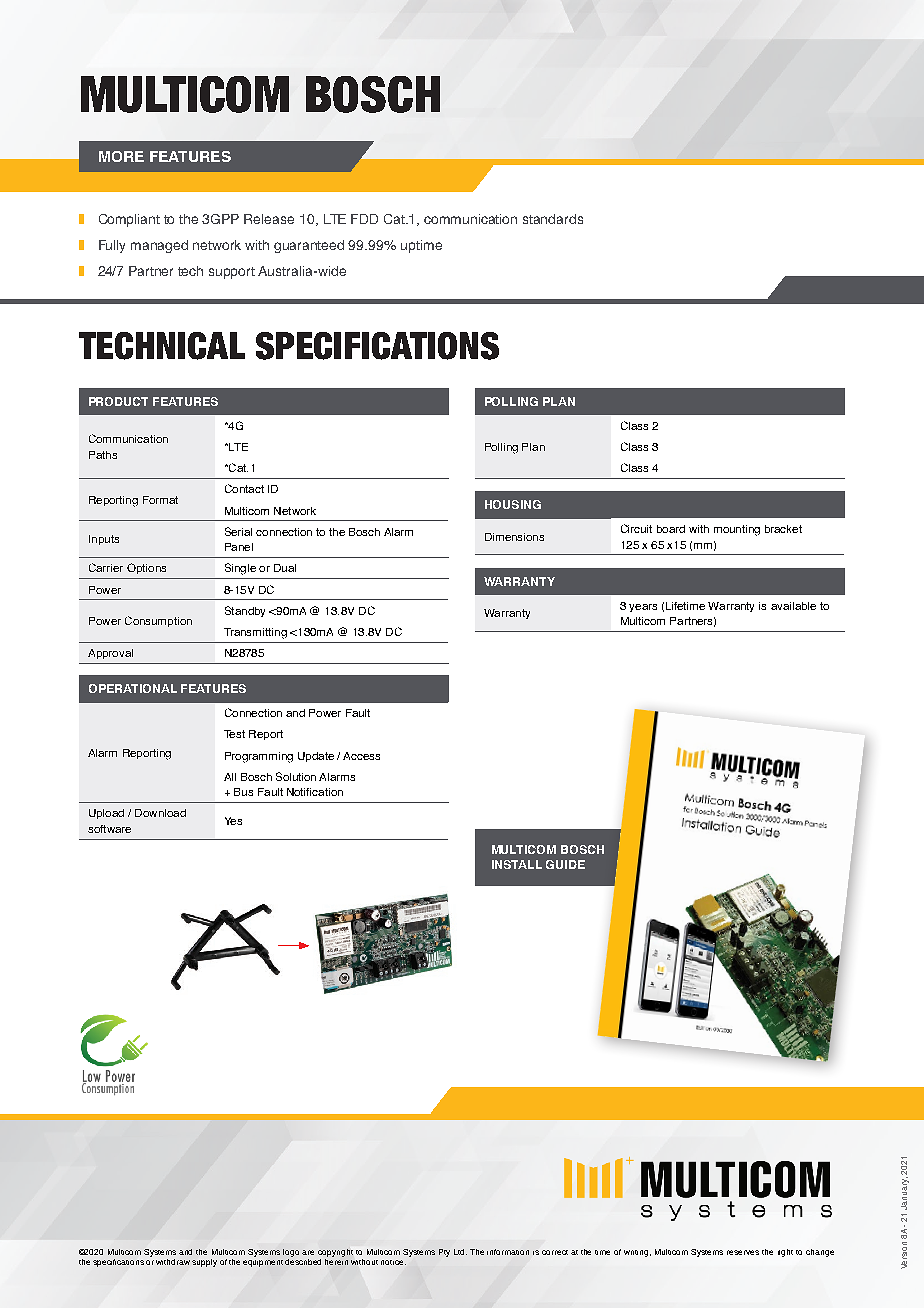 This screenshot has height=1308, width=924. What do you see at coordinates (793, 606) in the screenshot?
I see `available` at bounding box center [793, 606].
